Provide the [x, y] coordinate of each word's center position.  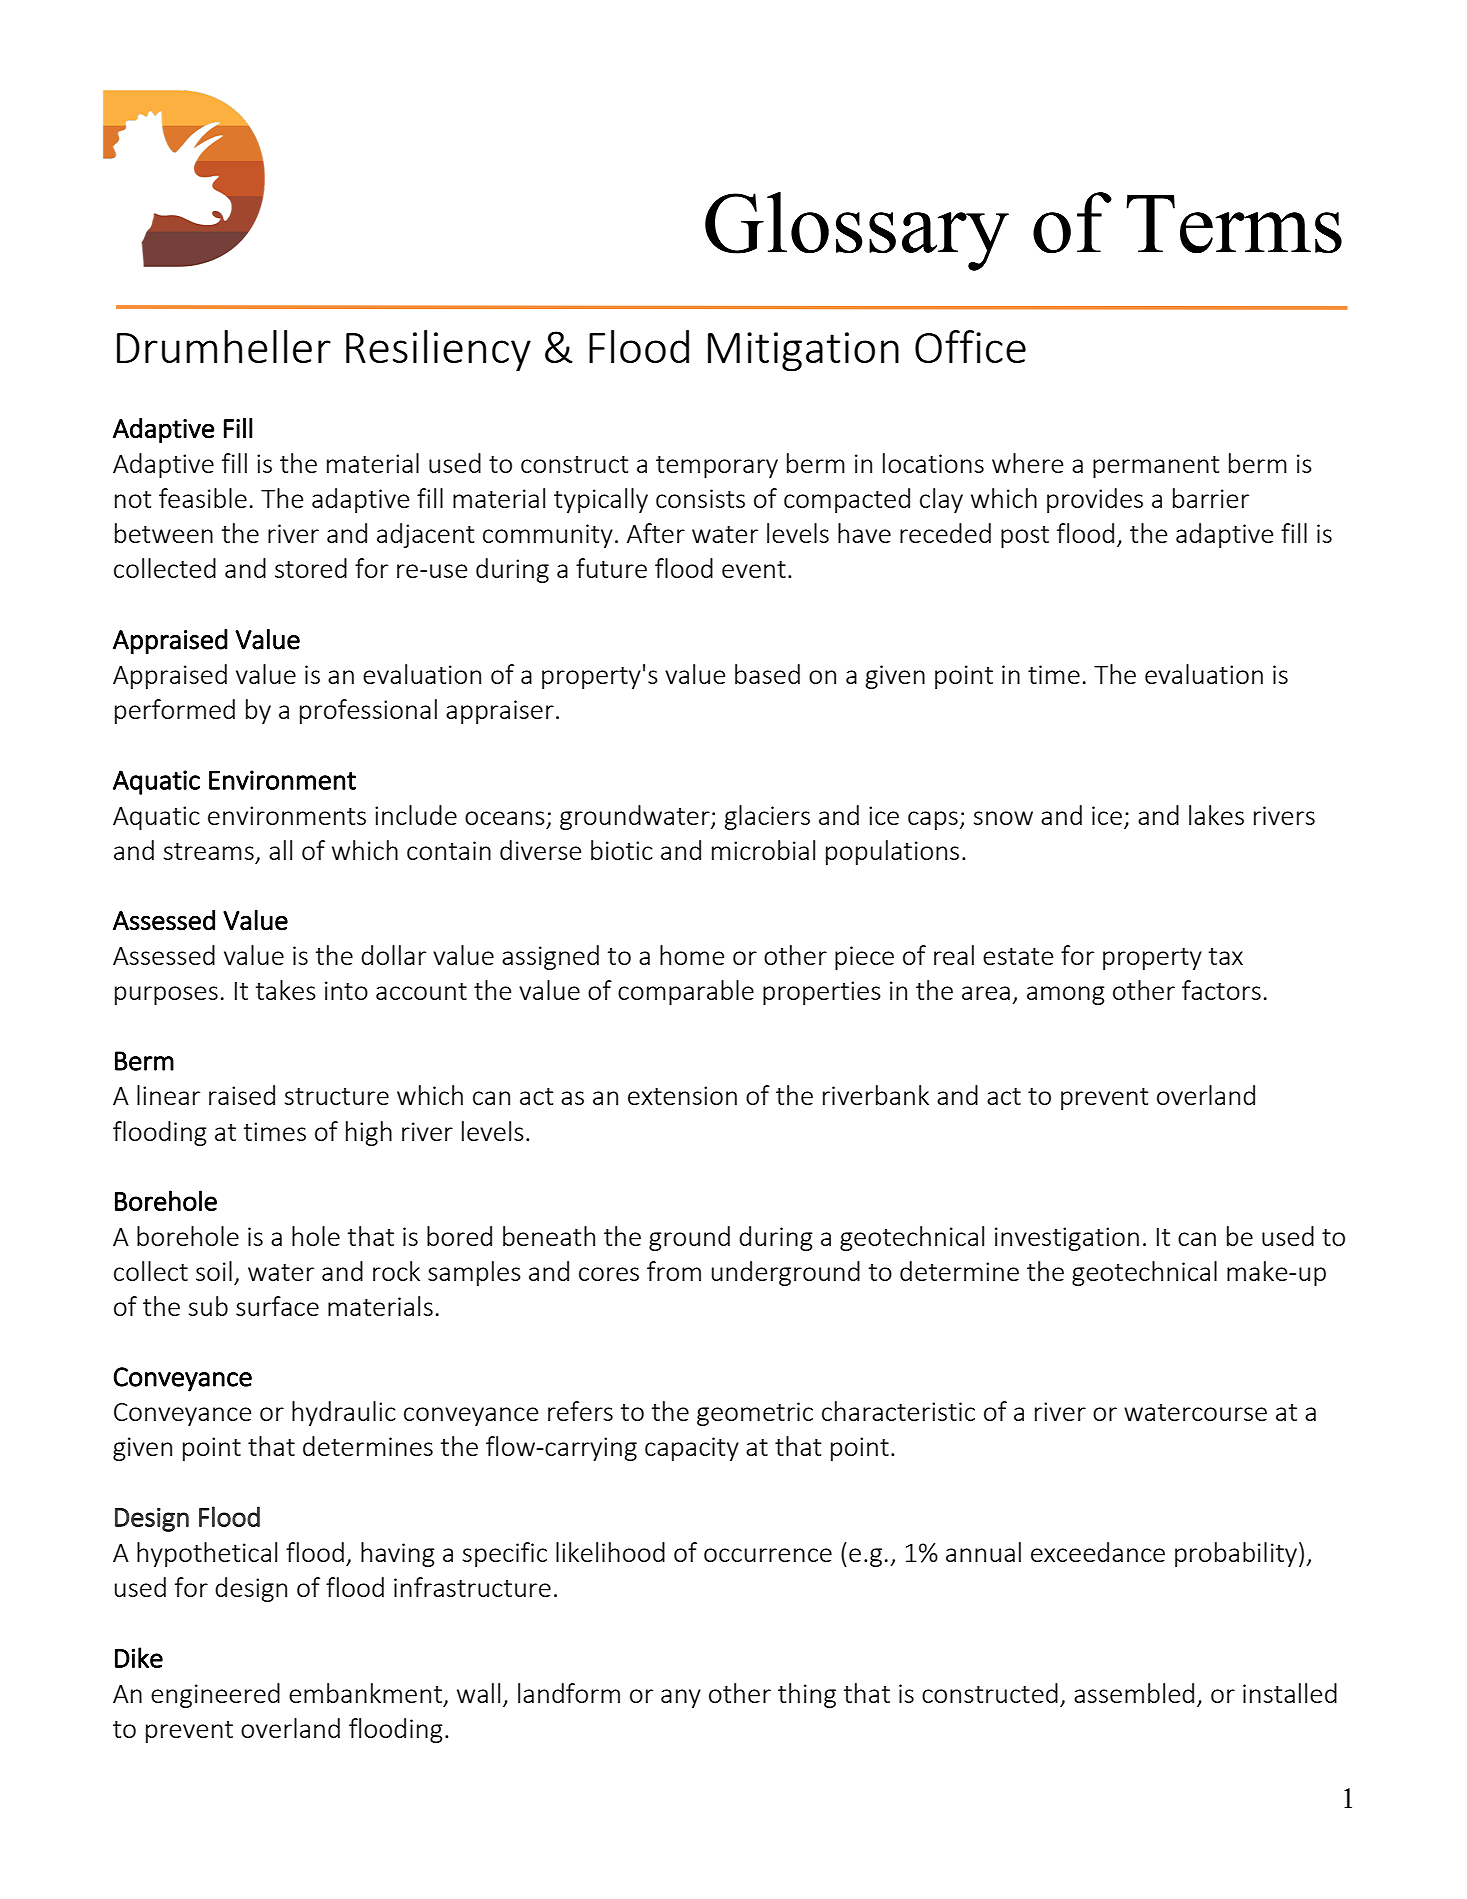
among [1066, 995]
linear [168, 1095]
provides [1095, 500]
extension [682, 1095]
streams [209, 851]
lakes [1216, 815]
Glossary [857, 231]
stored [311, 568]
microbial [763, 850]
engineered [215, 1695]
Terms [1234, 224]
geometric [755, 1414]
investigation [1067, 1239]
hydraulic [344, 1413]
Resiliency [438, 351]
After [656, 533]
